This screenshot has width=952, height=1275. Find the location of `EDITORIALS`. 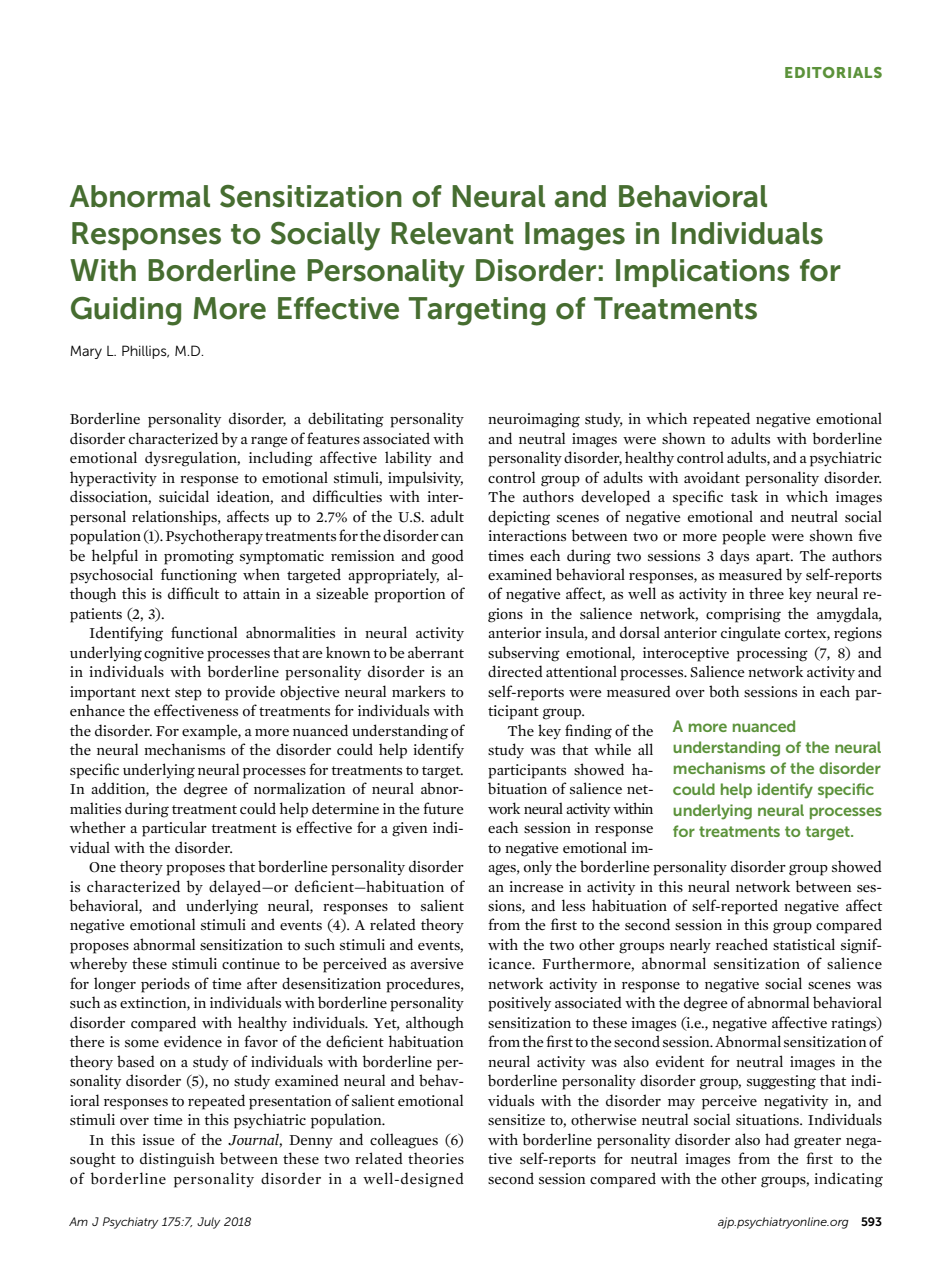

EDITORIALS is located at coordinates (833, 72).
